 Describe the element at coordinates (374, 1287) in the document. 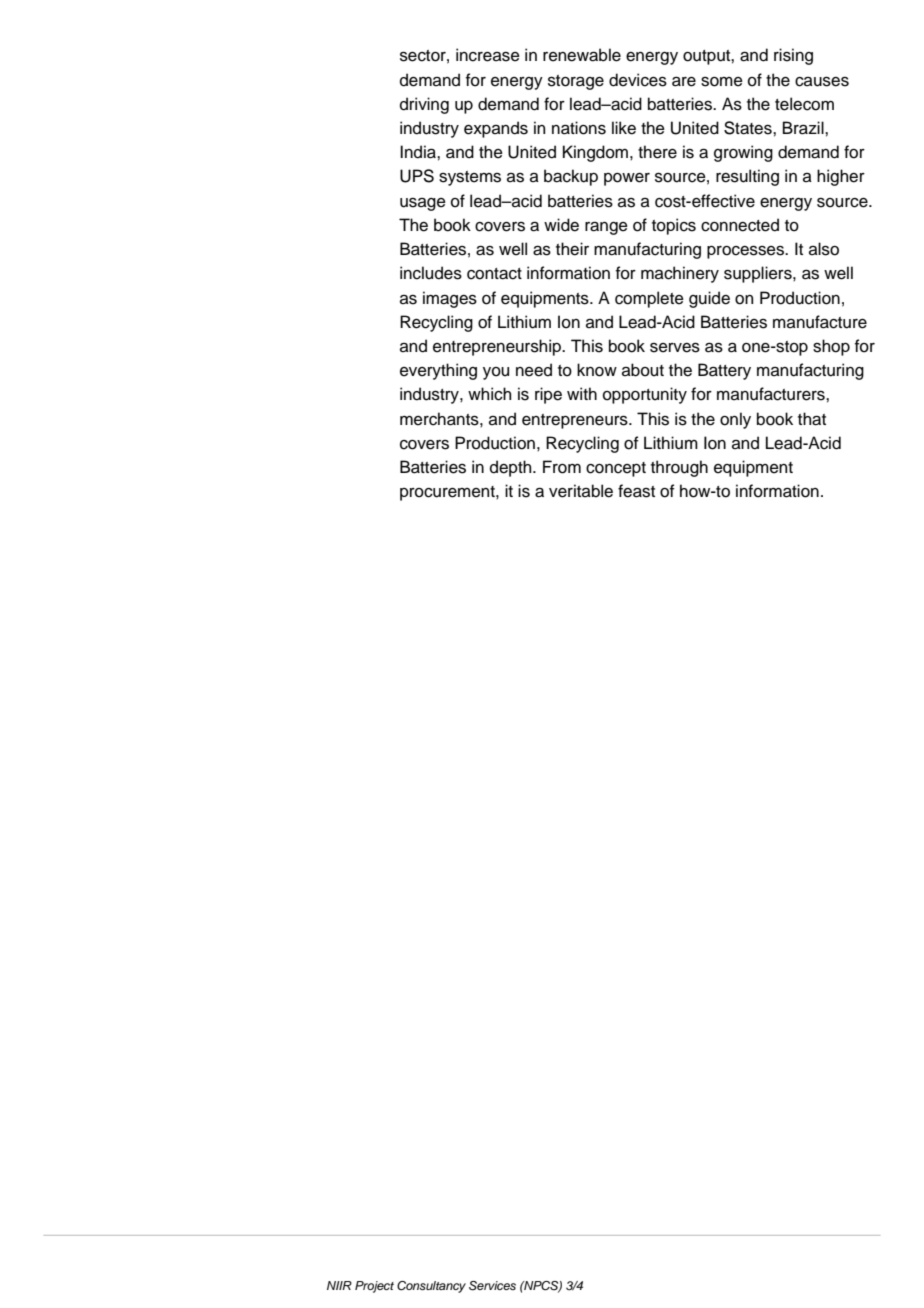

I see `Project` at that location.
